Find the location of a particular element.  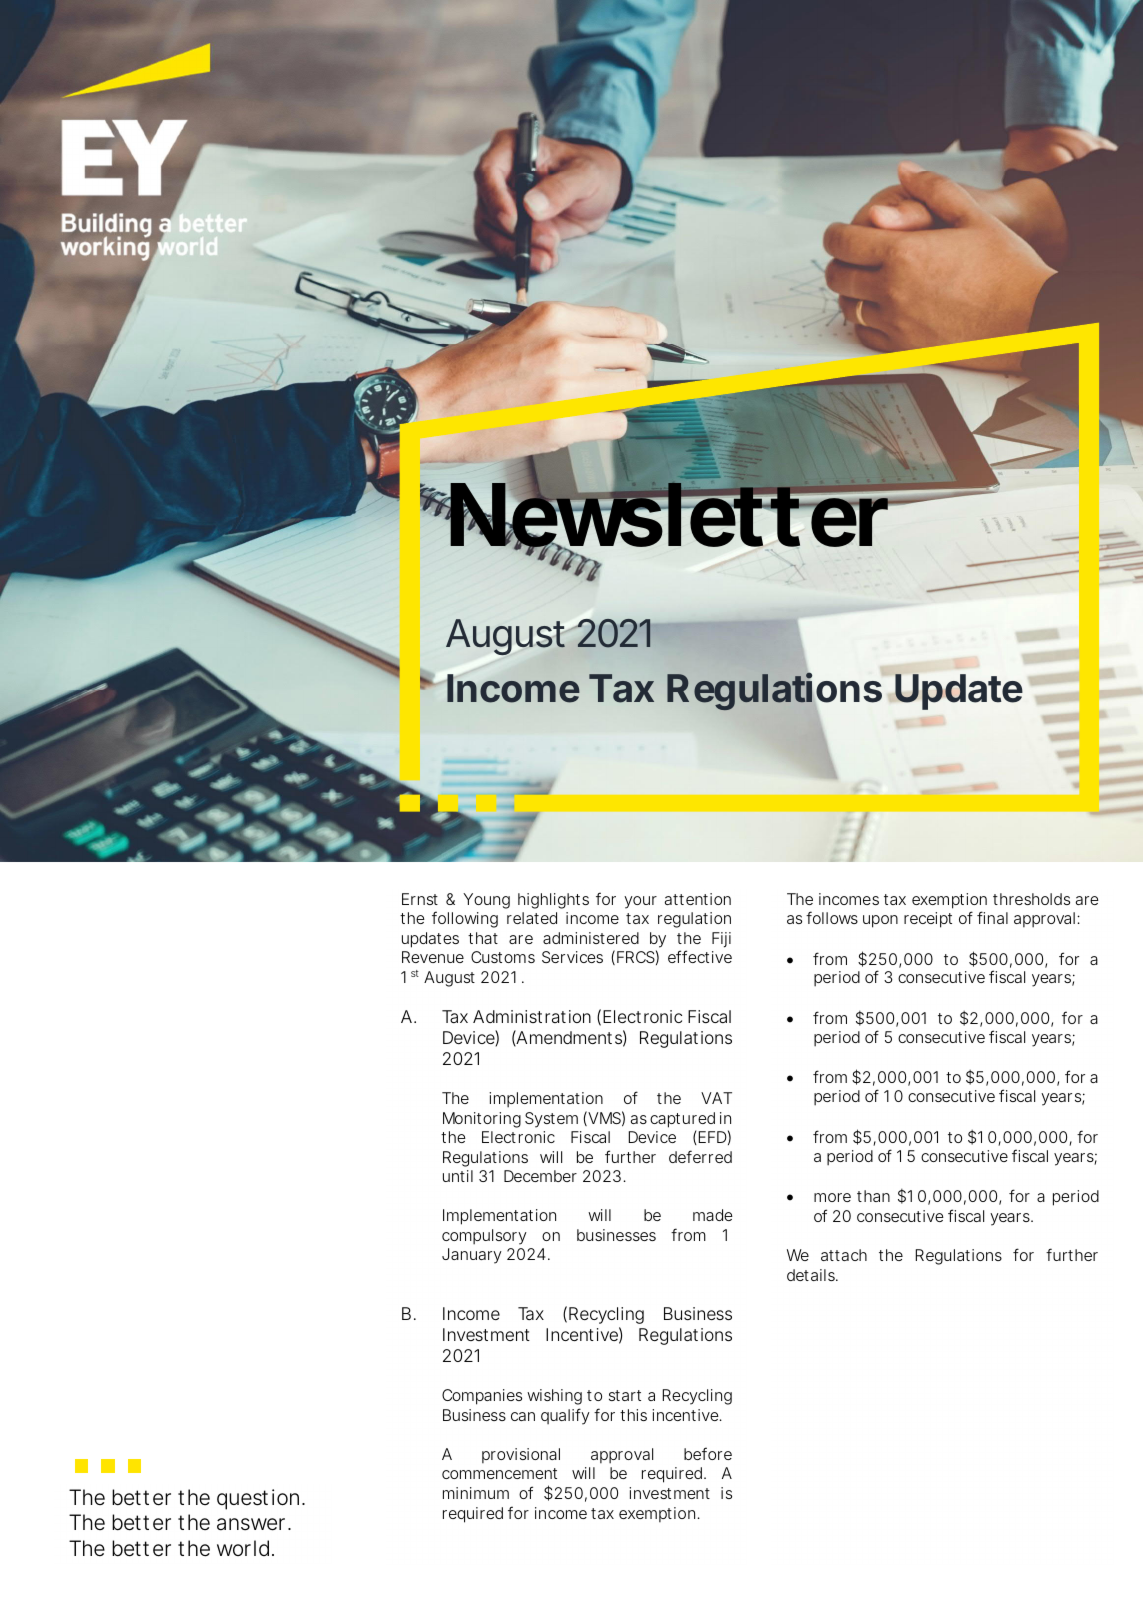

minimum is located at coordinates (476, 1493).
